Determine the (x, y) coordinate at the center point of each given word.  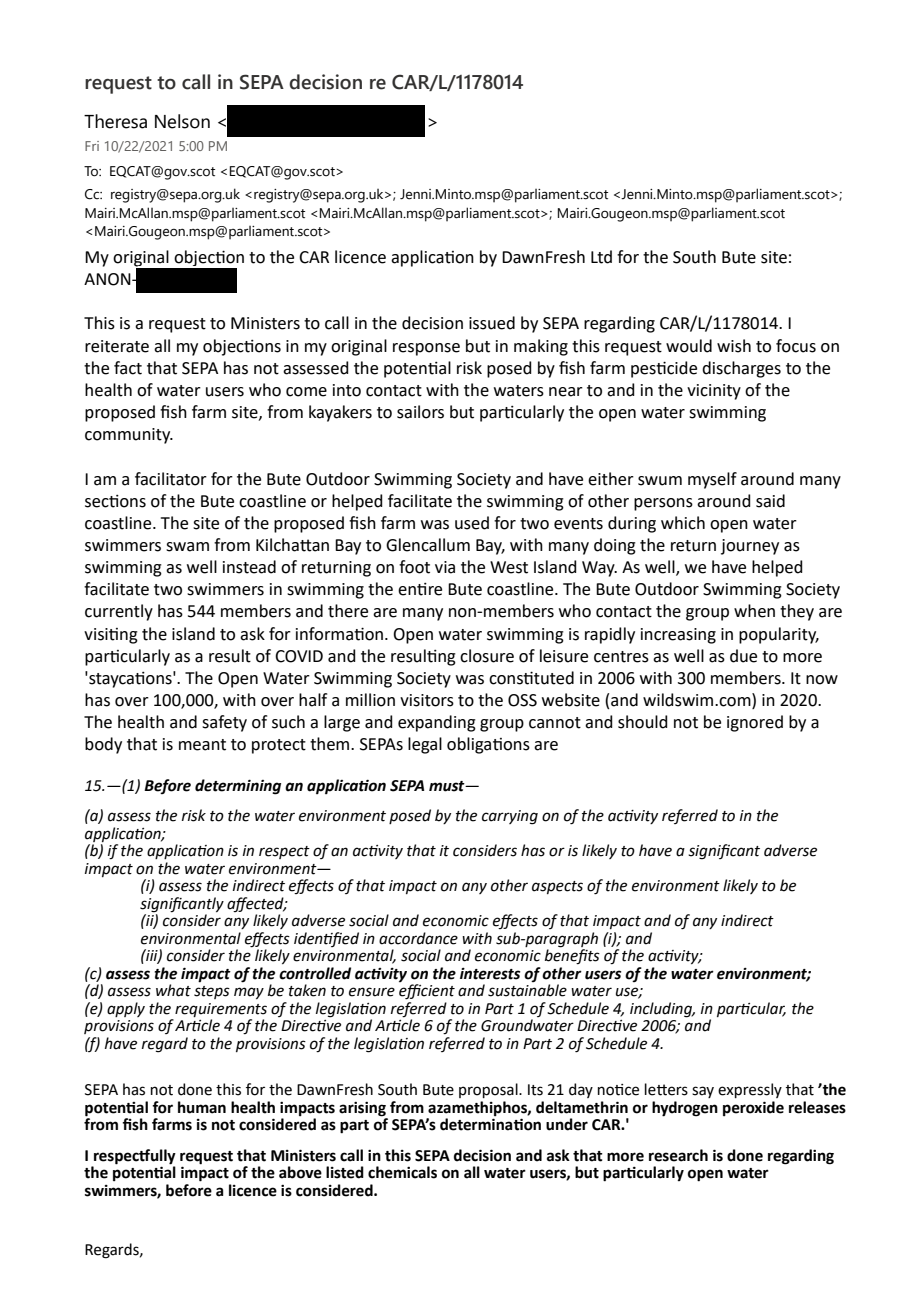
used (472, 523)
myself (712, 480)
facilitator (171, 479)
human (202, 1107)
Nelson (182, 121)
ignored (755, 723)
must (448, 786)
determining (238, 787)
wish (734, 346)
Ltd (601, 257)
